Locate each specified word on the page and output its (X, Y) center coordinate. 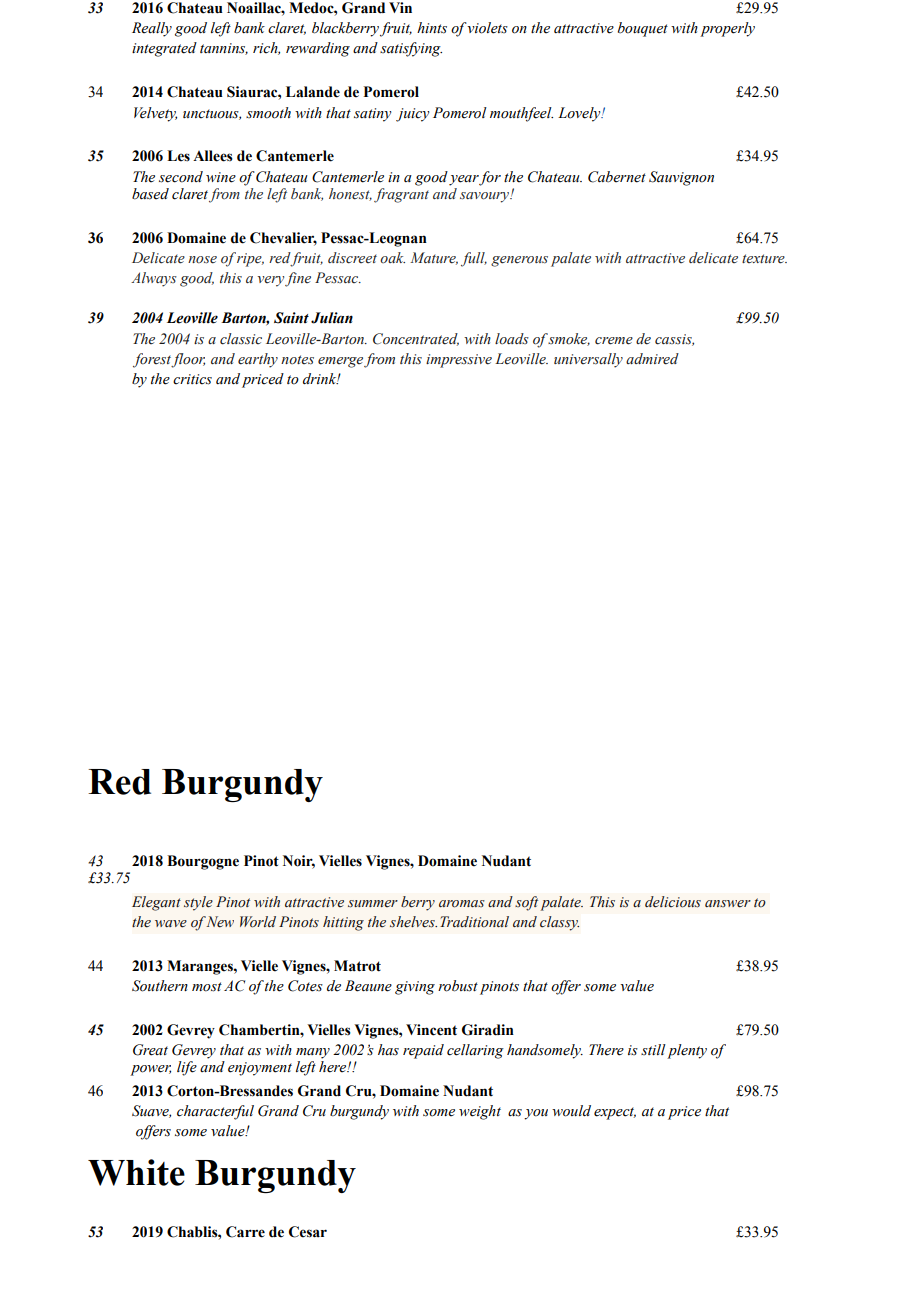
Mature (434, 258)
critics (192, 379)
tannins (224, 49)
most (207, 987)
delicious (673, 902)
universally (588, 360)
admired (652, 359)
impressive (459, 361)
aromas (462, 904)
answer (728, 904)
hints (432, 28)
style (198, 903)
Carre (245, 1232)
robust (458, 986)
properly (727, 29)
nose (202, 260)
